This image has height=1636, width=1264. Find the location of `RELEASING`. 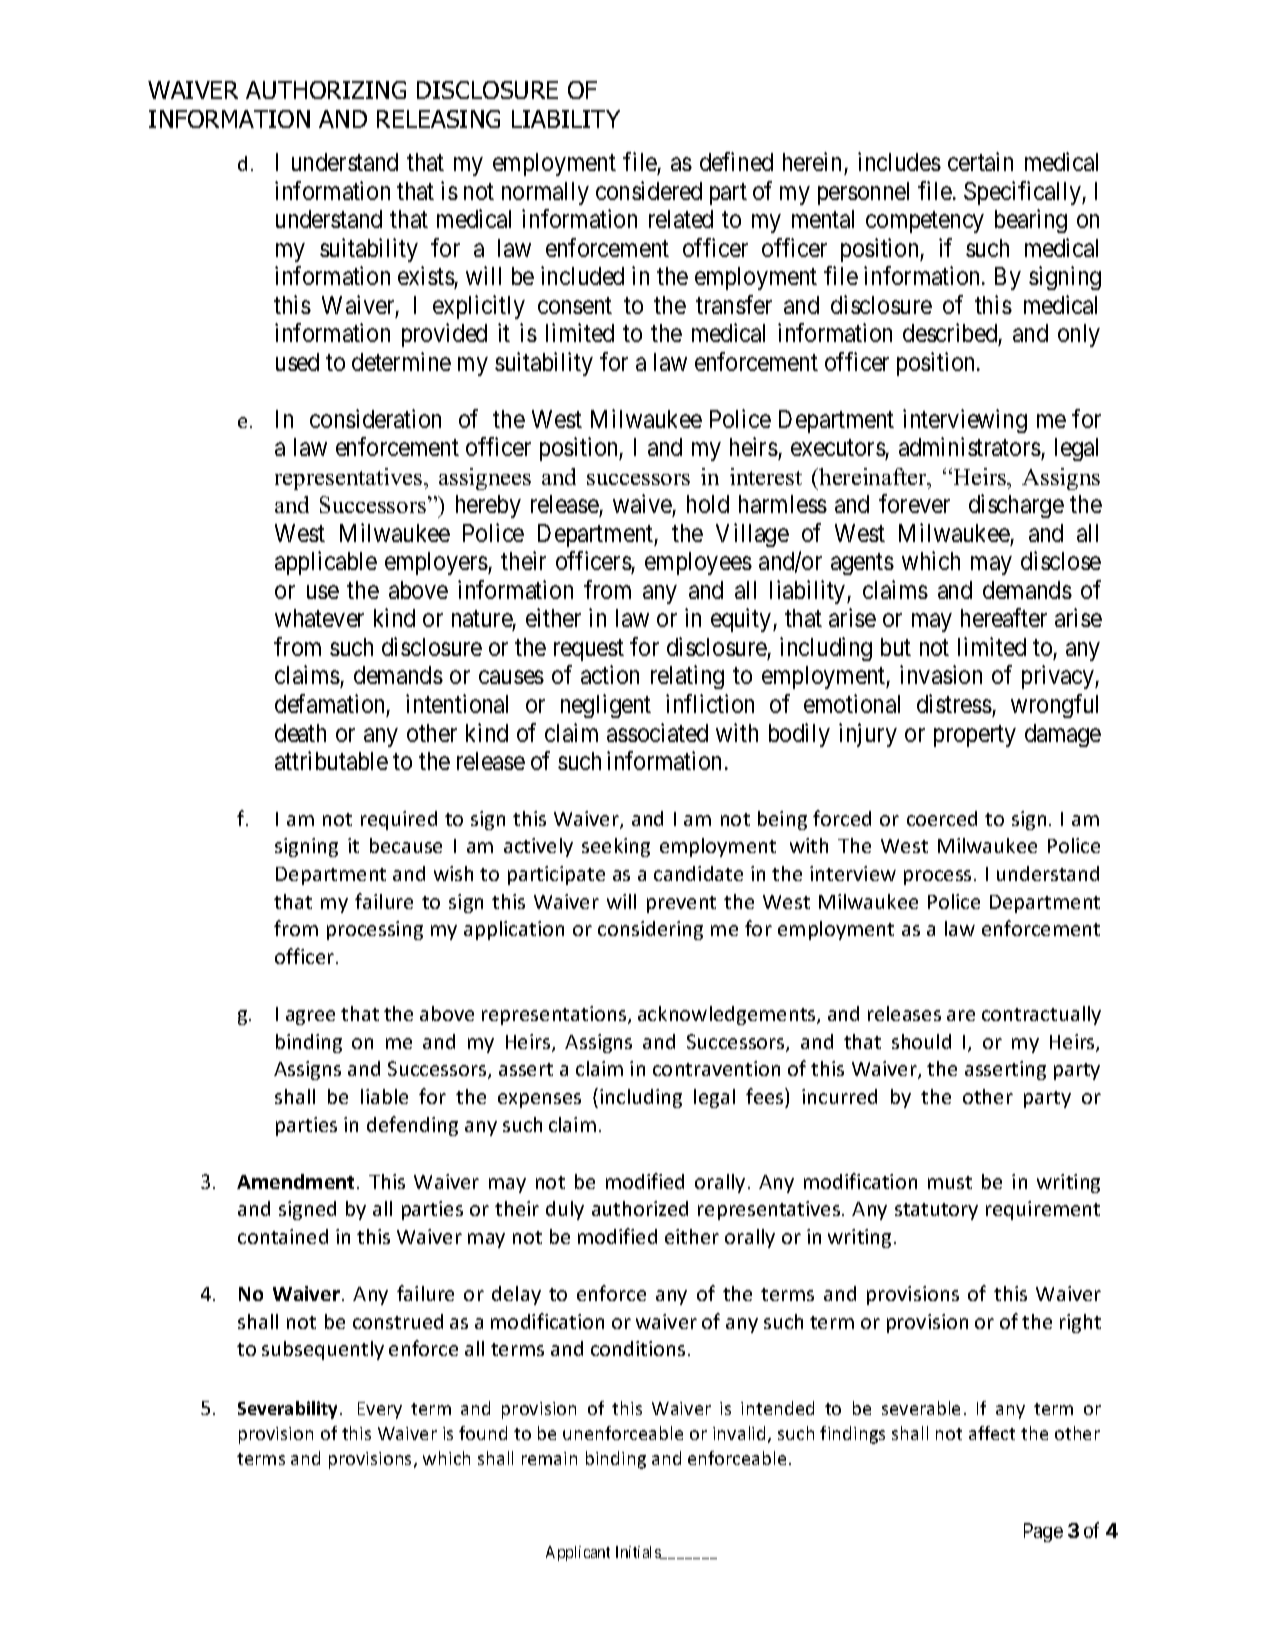

RELEASING is located at coordinates (438, 119).
